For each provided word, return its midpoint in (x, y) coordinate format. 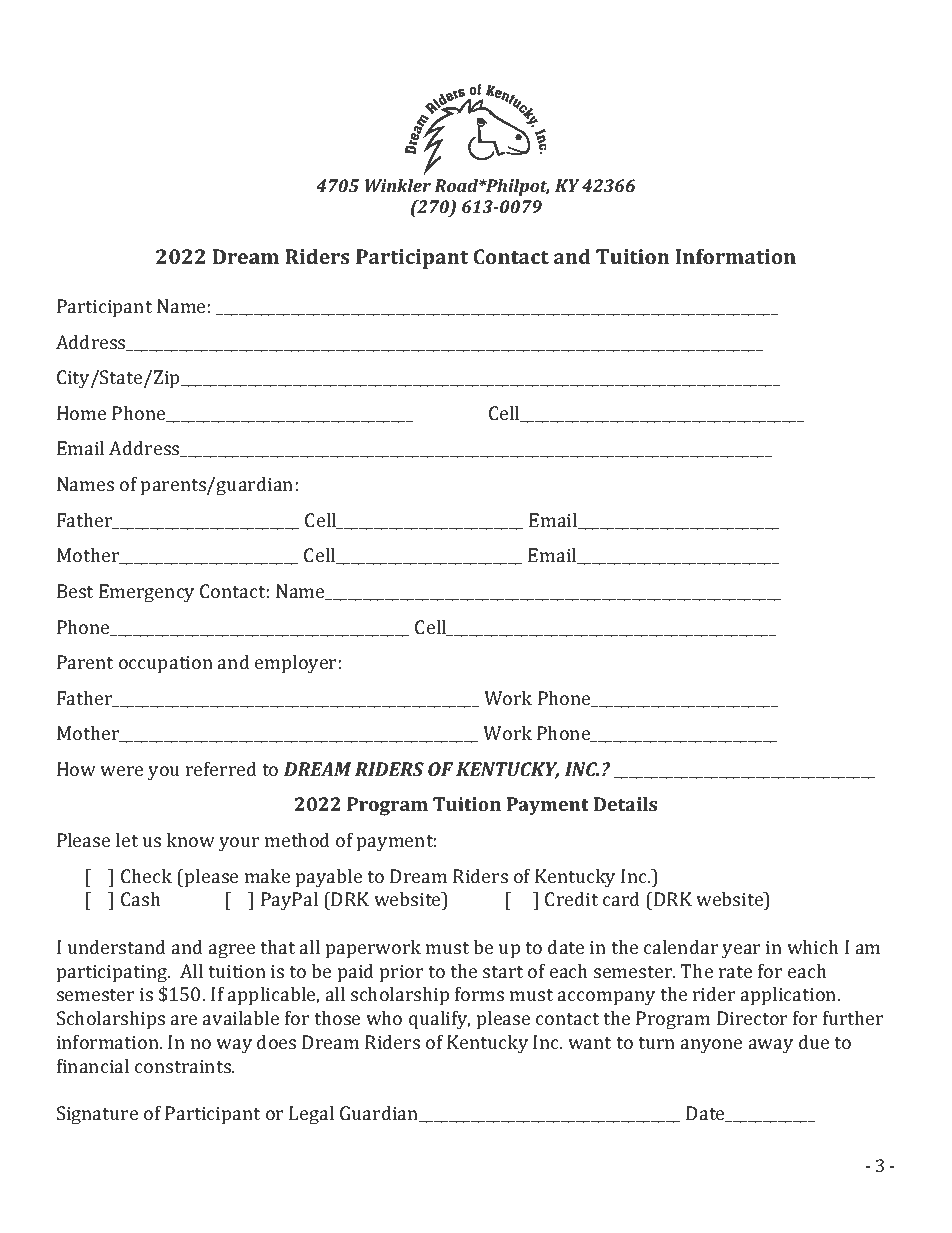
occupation (166, 664)
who (384, 1018)
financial (93, 1066)
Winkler (398, 185)
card (621, 899)
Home (81, 413)
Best (75, 591)
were (121, 771)
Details (625, 804)
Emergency (146, 593)
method (297, 840)
